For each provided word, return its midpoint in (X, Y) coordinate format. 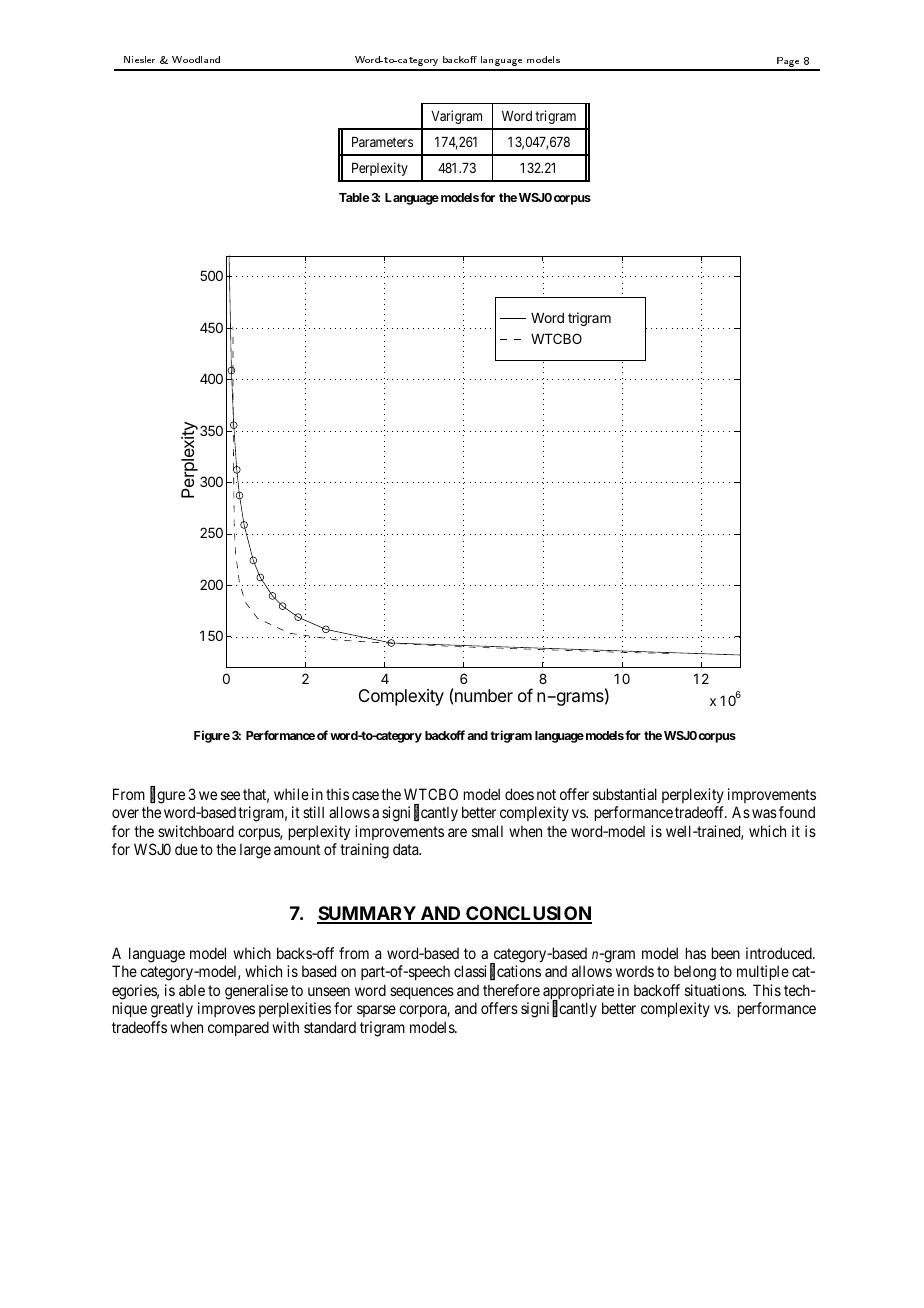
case (365, 795)
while (291, 794)
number (483, 695)
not (546, 794)
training (364, 851)
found (797, 812)
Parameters (382, 142)
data (407, 849)
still (313, 812)
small (487, 831)
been (726, 953)
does (519, 794)
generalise (256, 992)
